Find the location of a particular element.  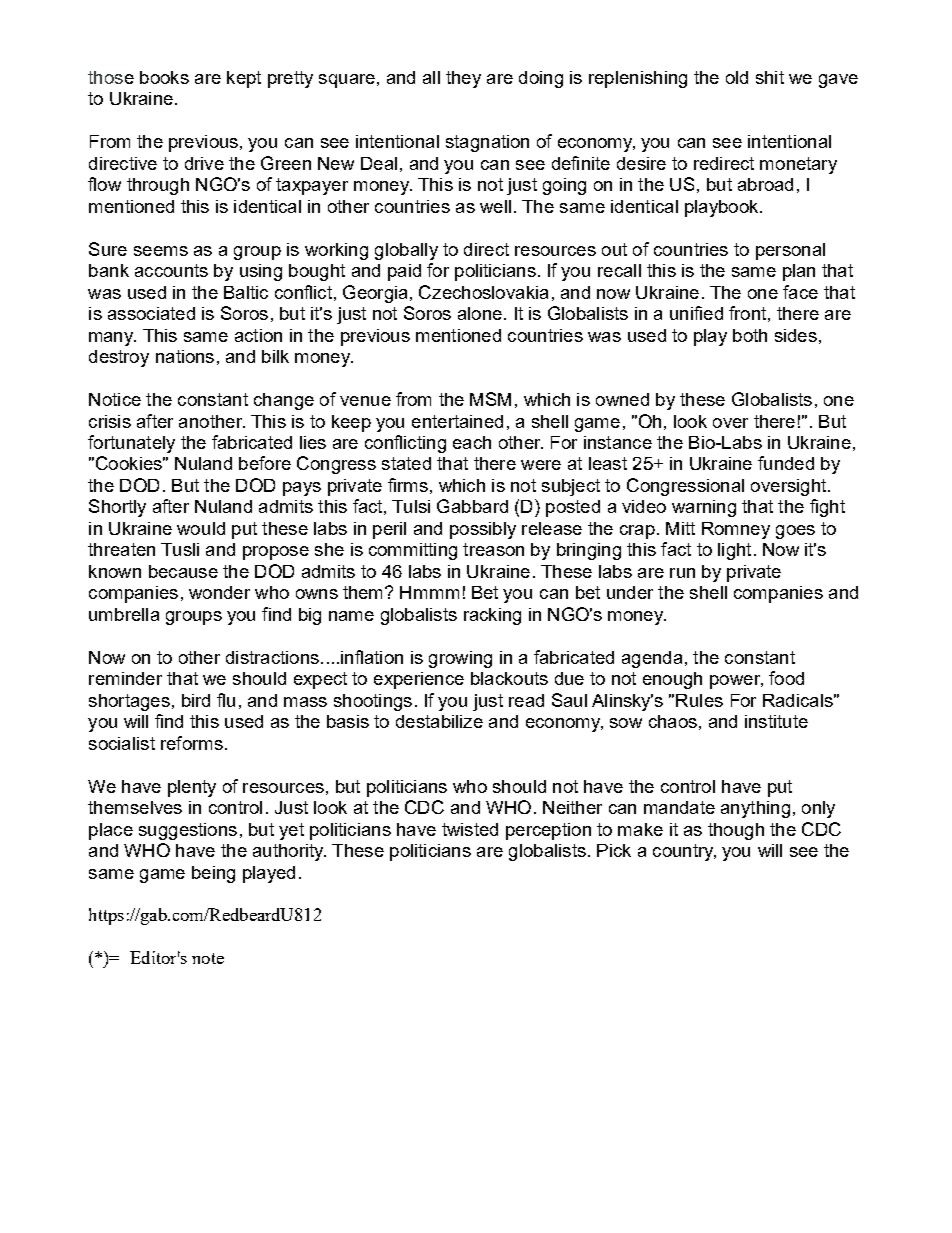

destabilize is located at coordinates (439, 721).
